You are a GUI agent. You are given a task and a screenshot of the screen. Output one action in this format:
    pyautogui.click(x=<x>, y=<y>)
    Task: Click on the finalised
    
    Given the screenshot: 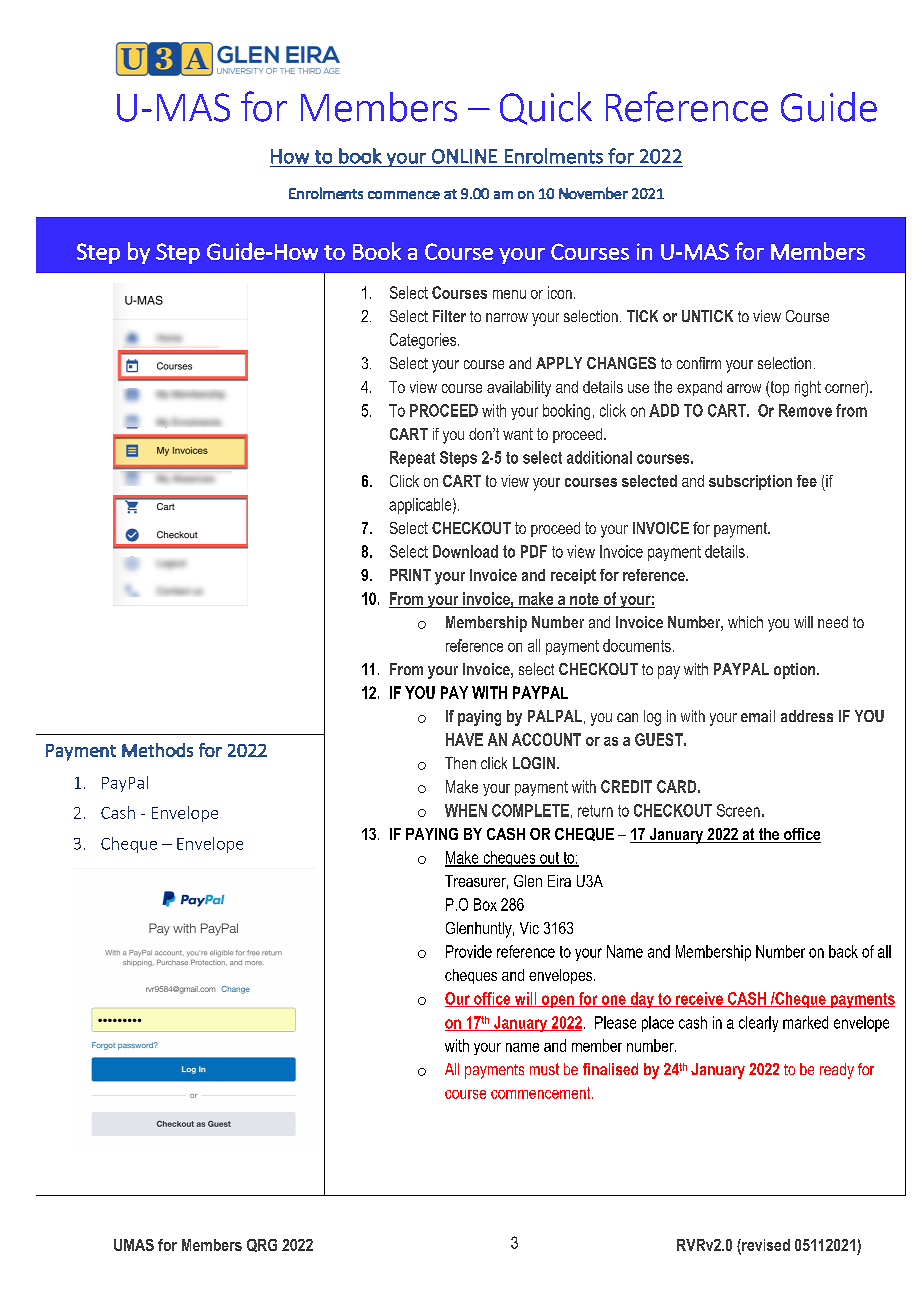 What is the action you would take?
    pyautogui.click(x=610, y=1069)
